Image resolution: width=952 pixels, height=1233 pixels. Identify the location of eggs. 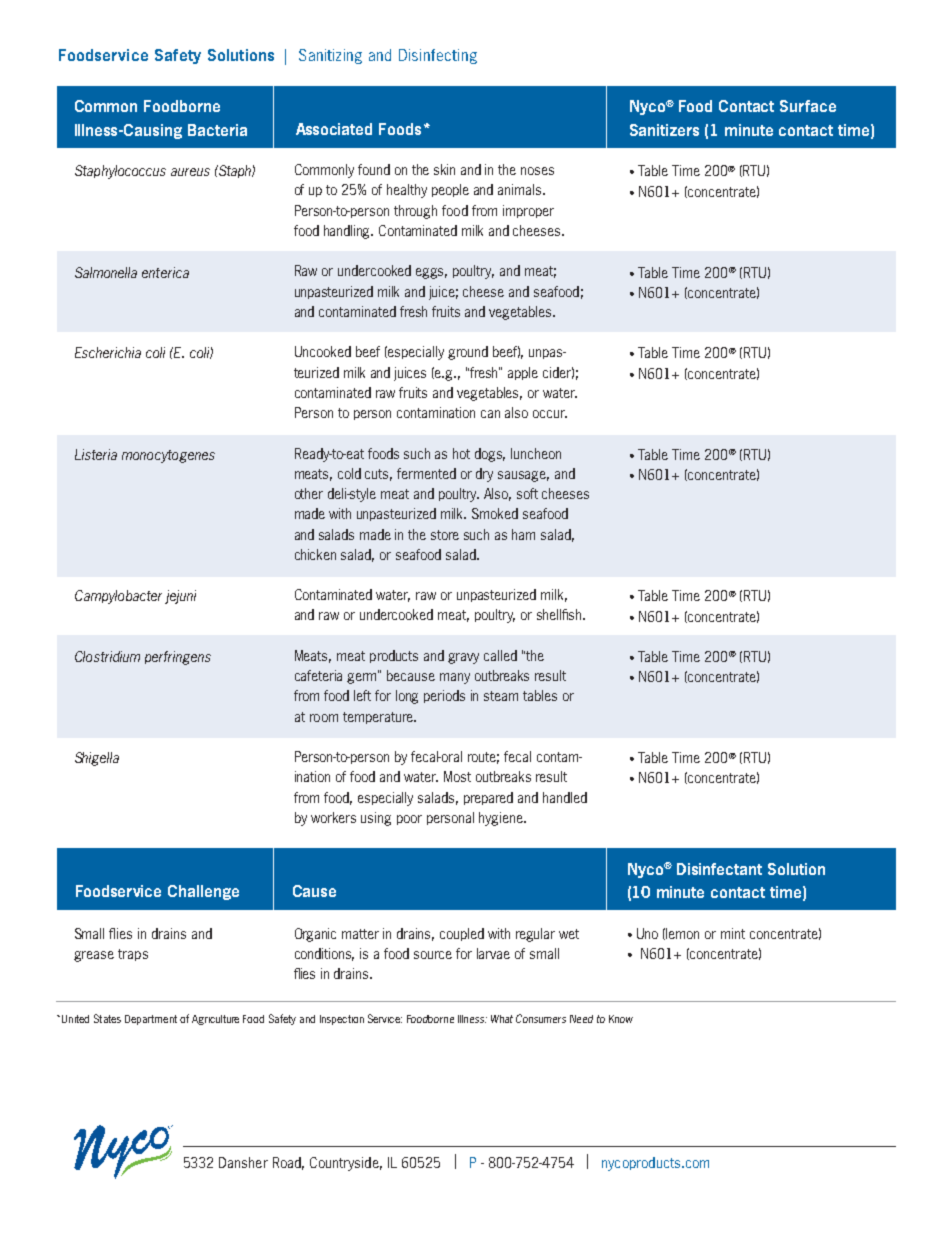
(431, 273).
